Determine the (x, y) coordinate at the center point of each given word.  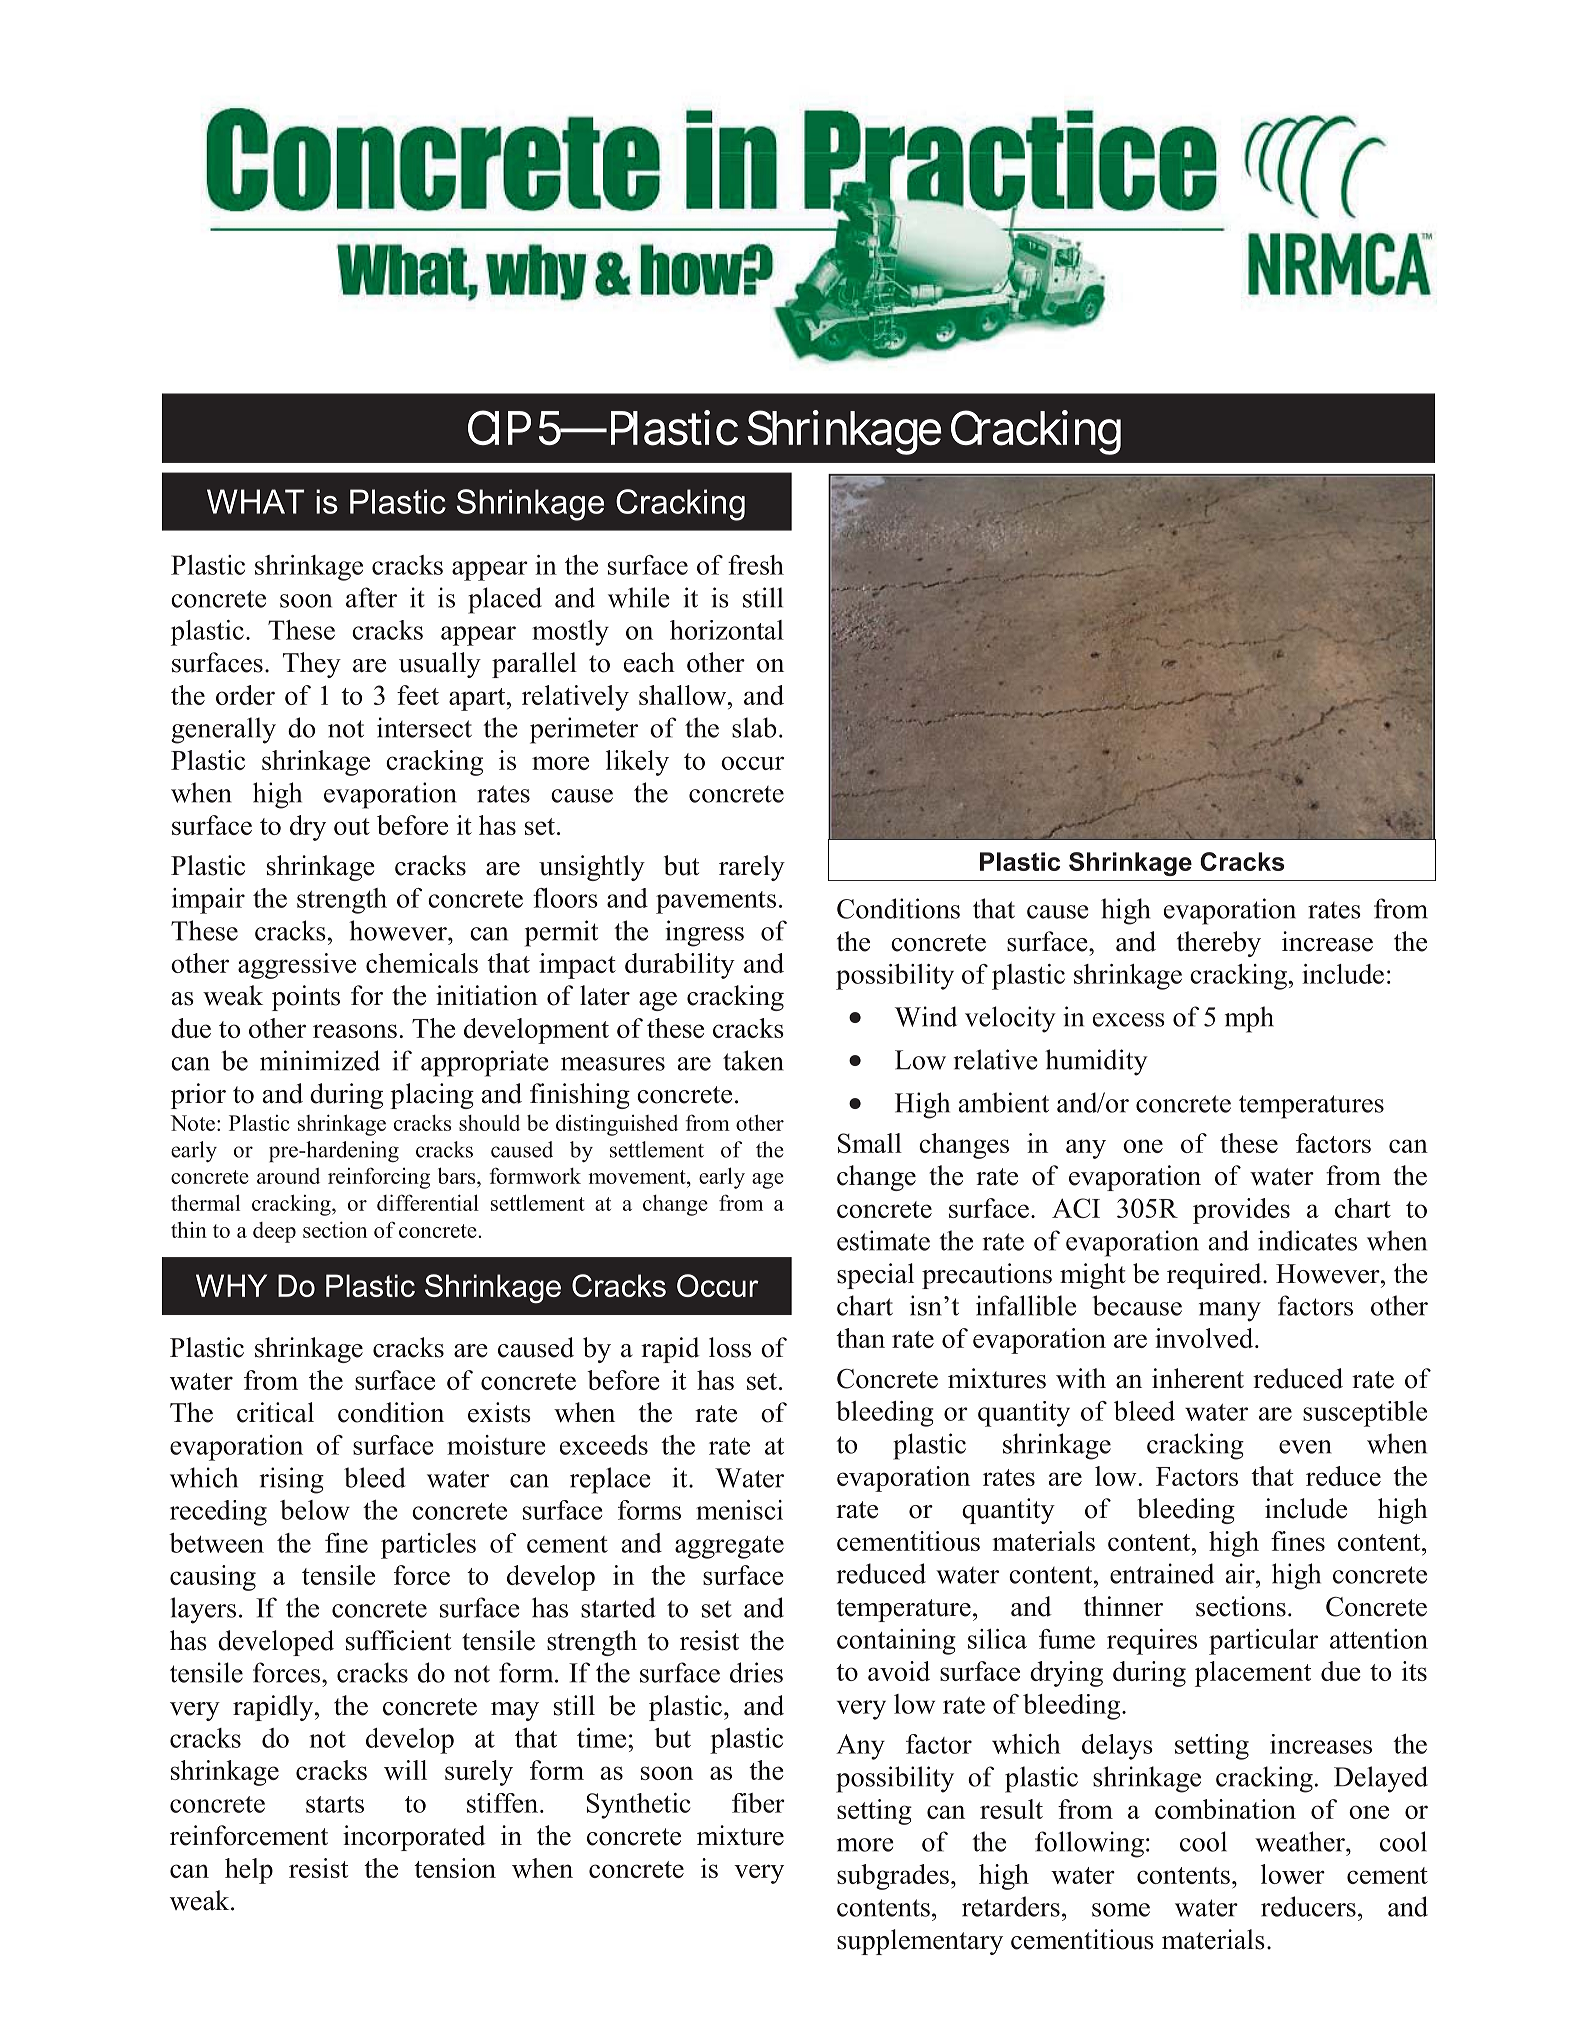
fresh (756, 565)
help (249, 1871)
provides (1241, 1211)
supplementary (920, 1942)
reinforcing (379, 1178)
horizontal (727, 630)
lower (1293, 1874)
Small (870, 1143)
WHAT (255, 501)
